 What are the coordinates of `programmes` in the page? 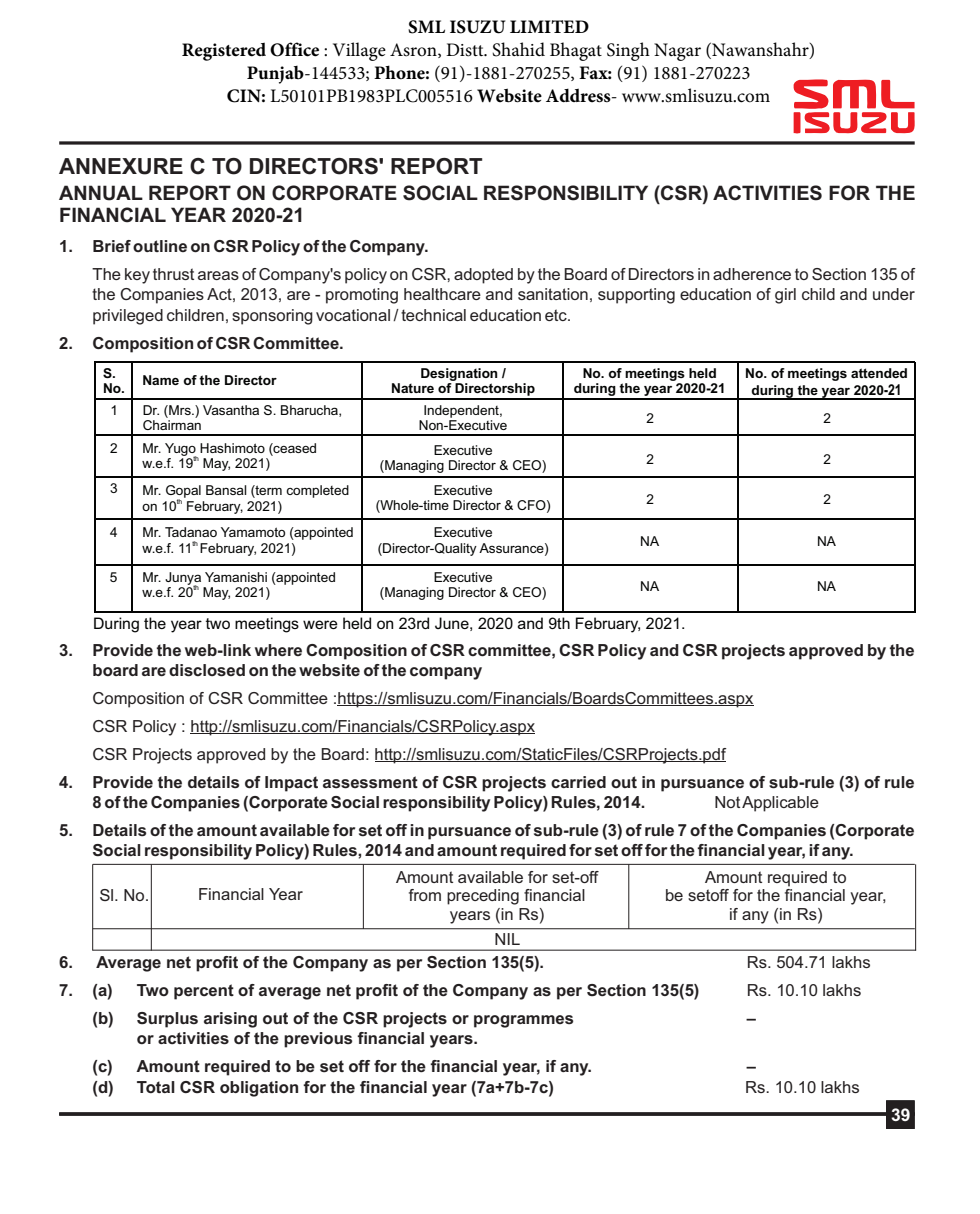 It's located at (523, 1021).
